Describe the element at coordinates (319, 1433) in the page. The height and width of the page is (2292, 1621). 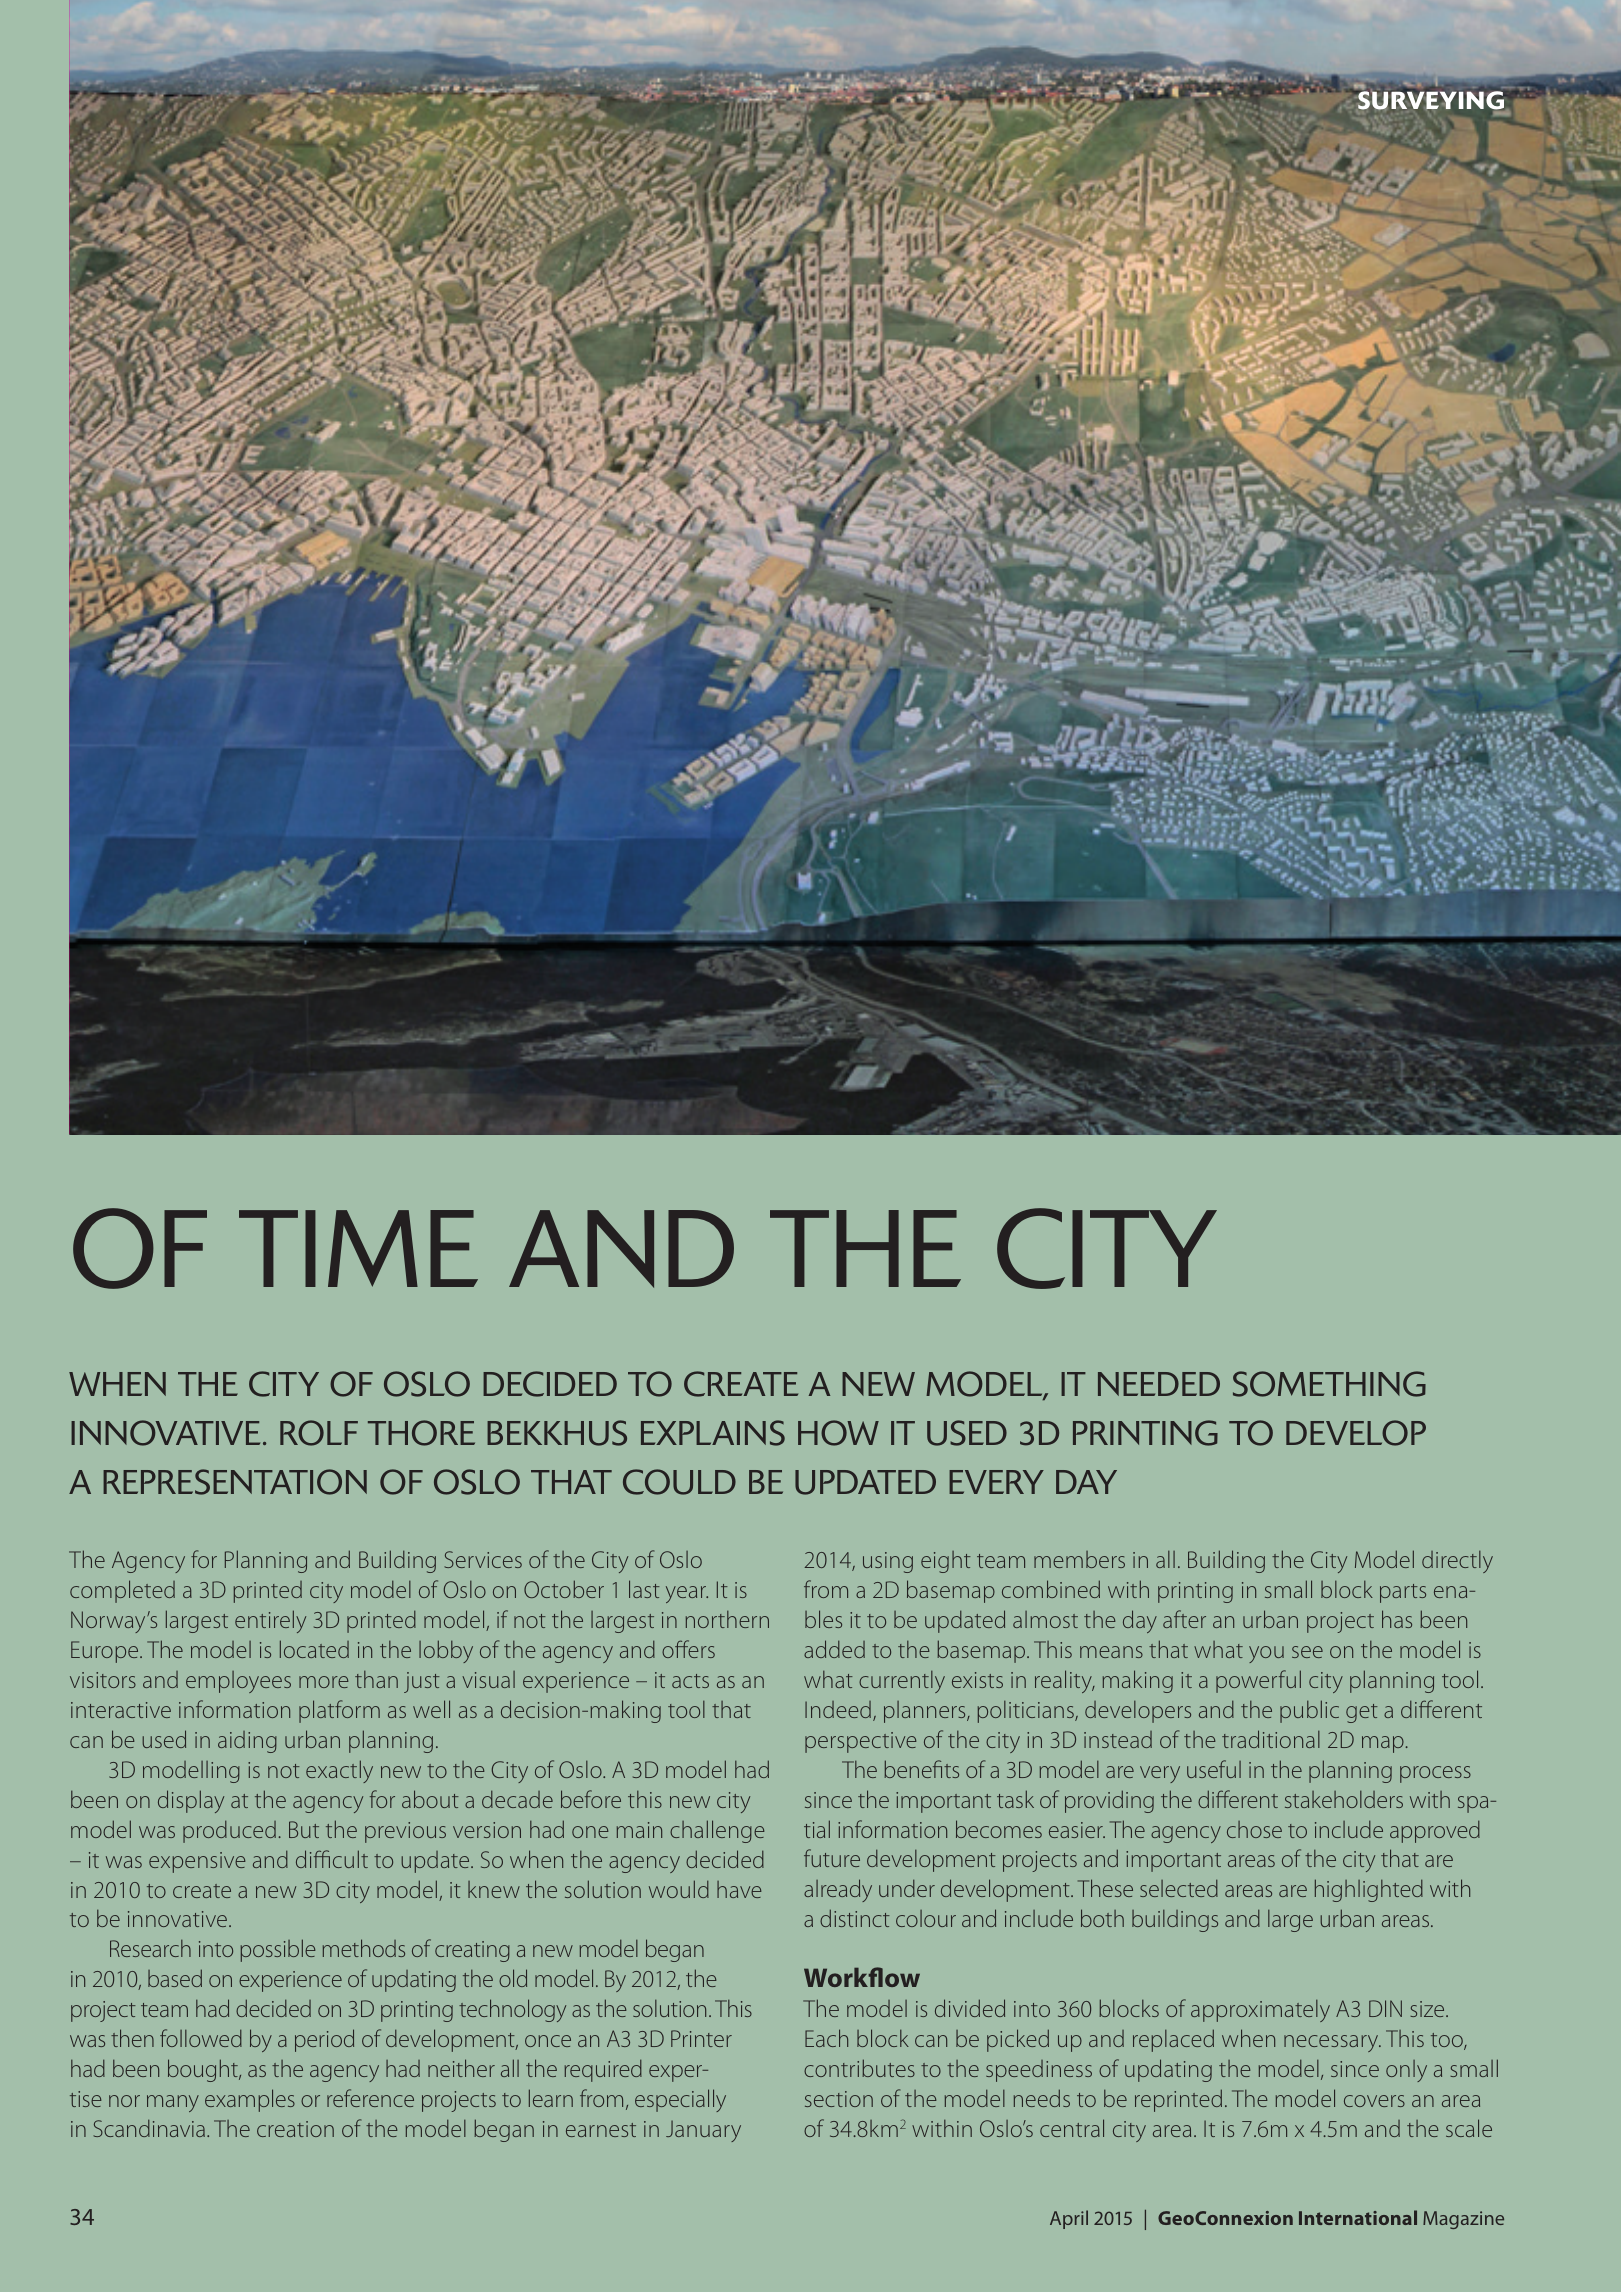
I see `ROLF` at that location.
